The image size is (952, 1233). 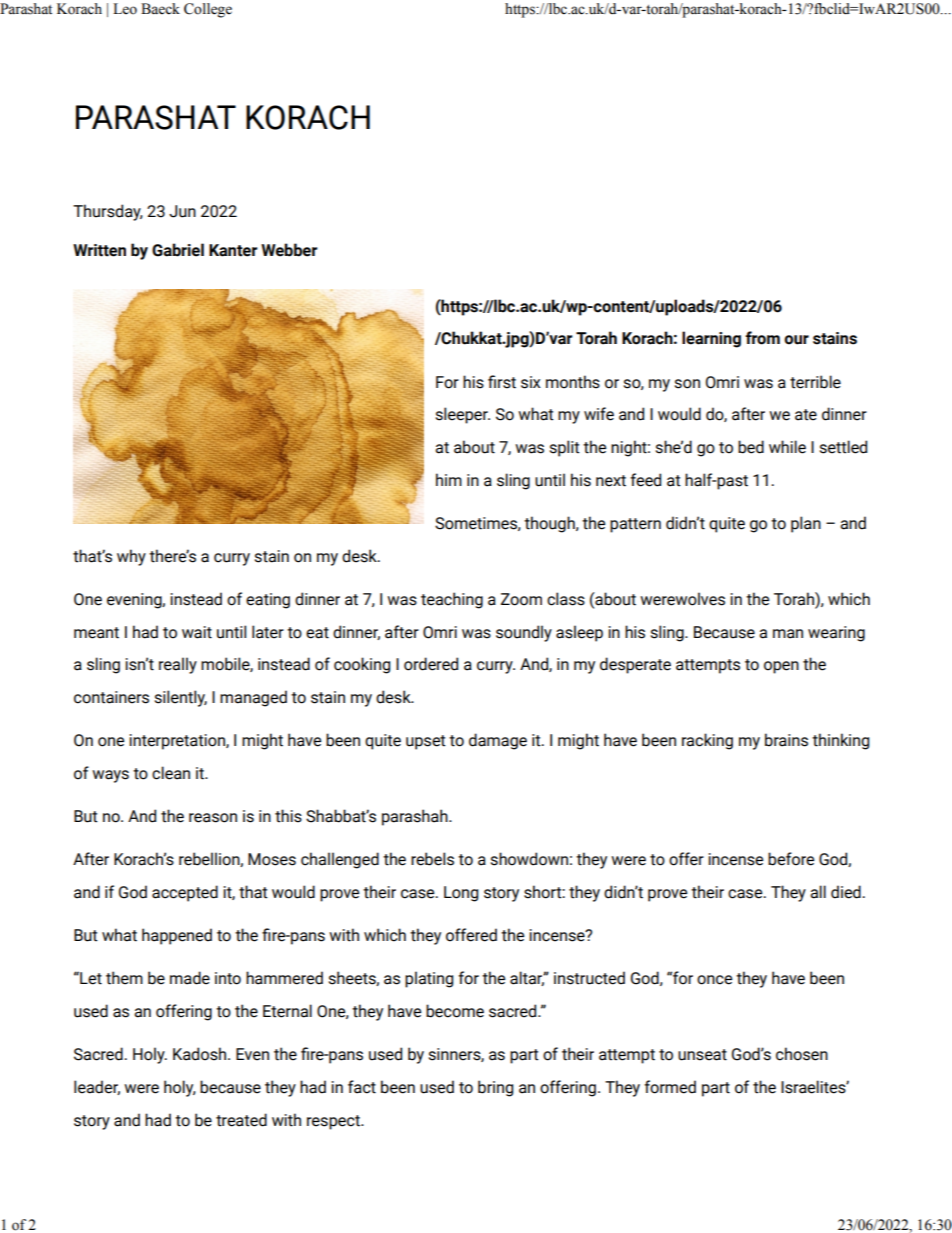 What do you see at coordinates (796, 340) in the screenshot?
I see `our` at bounding box center [796, 340].
